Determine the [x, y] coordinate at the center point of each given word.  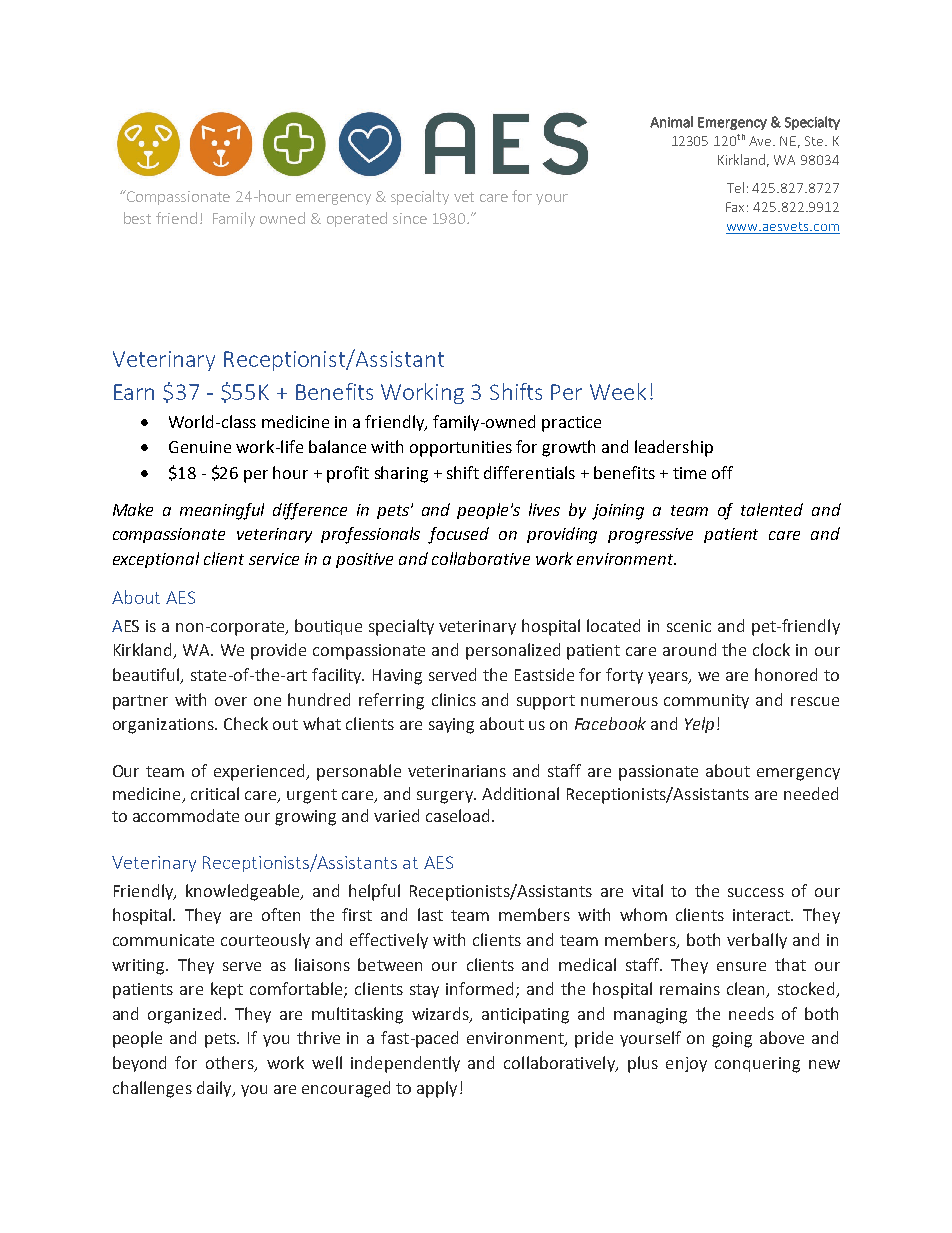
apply [437, 1089]
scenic [689, 626]
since [410, 218]
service [274, 559]
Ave [761, 141]
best [137, 218]
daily [215, 1089]
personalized [513, 651]
